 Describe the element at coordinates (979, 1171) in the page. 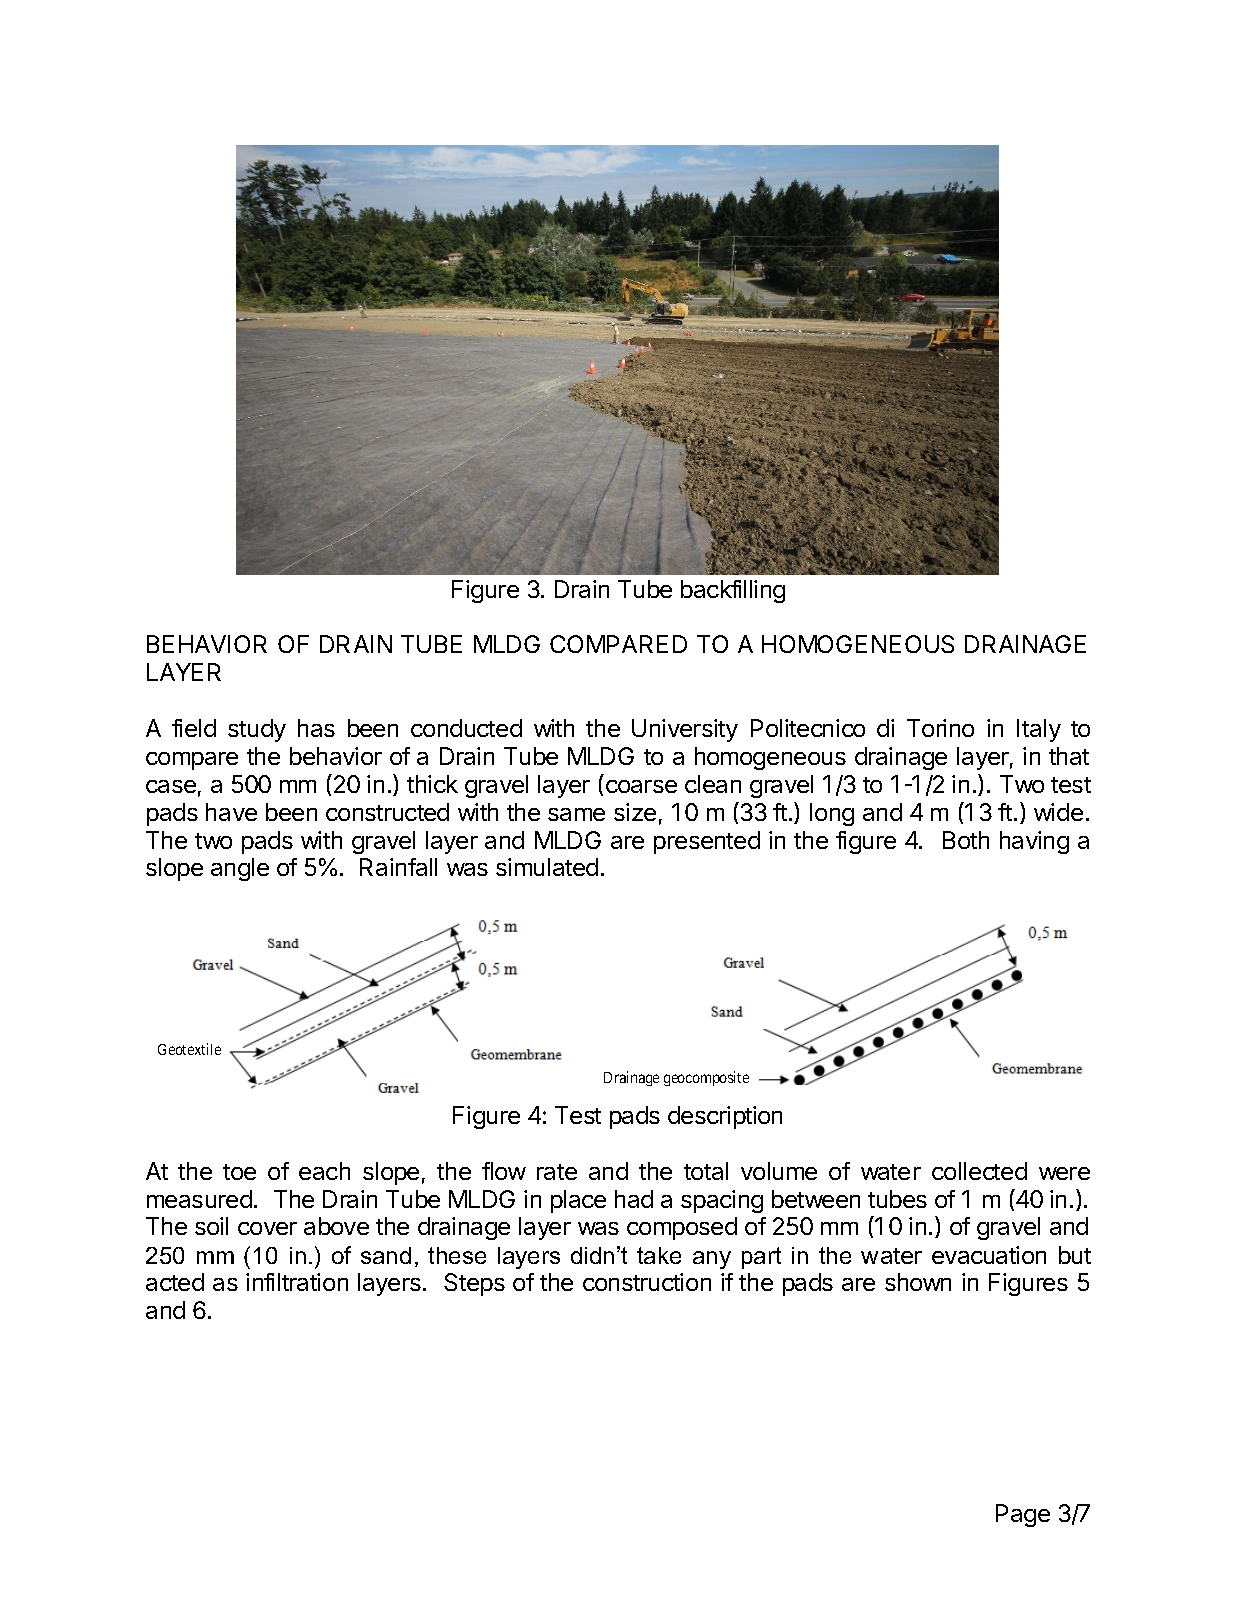

I see `collected` at that location.
